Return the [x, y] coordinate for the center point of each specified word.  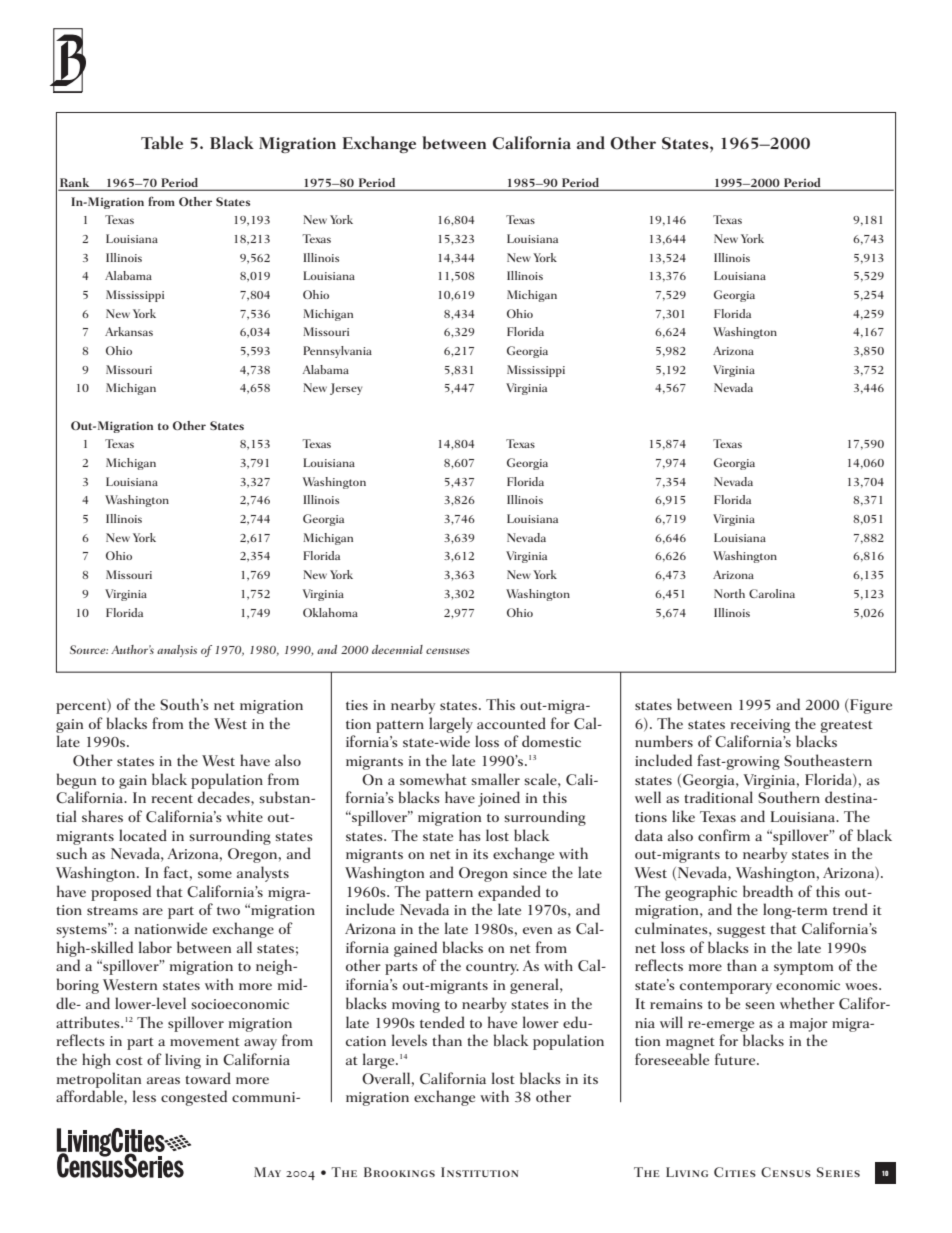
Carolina [772, 593]
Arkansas [129, 331]
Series [838, 1172]
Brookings [399, 1172]
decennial [397, 649]
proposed [121, 893]
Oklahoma [330, 612]
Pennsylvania [337, 352]
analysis [177, 651]
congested [194, 1098]
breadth [768, 891]
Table [162, 143]
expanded [509, 893]
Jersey [346, 389]
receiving [760, 726]
